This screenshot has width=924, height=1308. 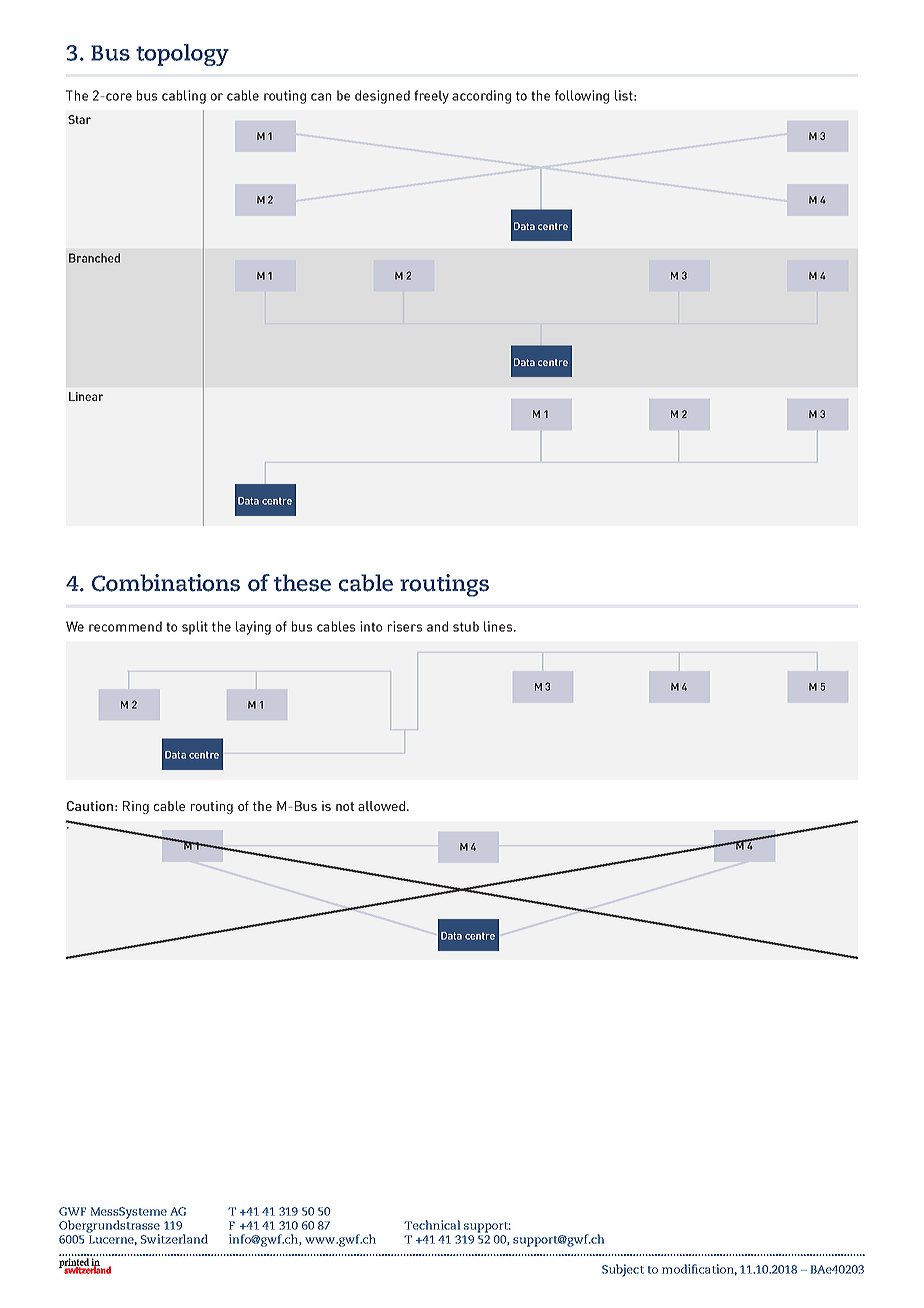 I want to click on Branched, so click(x=94, y=258).
